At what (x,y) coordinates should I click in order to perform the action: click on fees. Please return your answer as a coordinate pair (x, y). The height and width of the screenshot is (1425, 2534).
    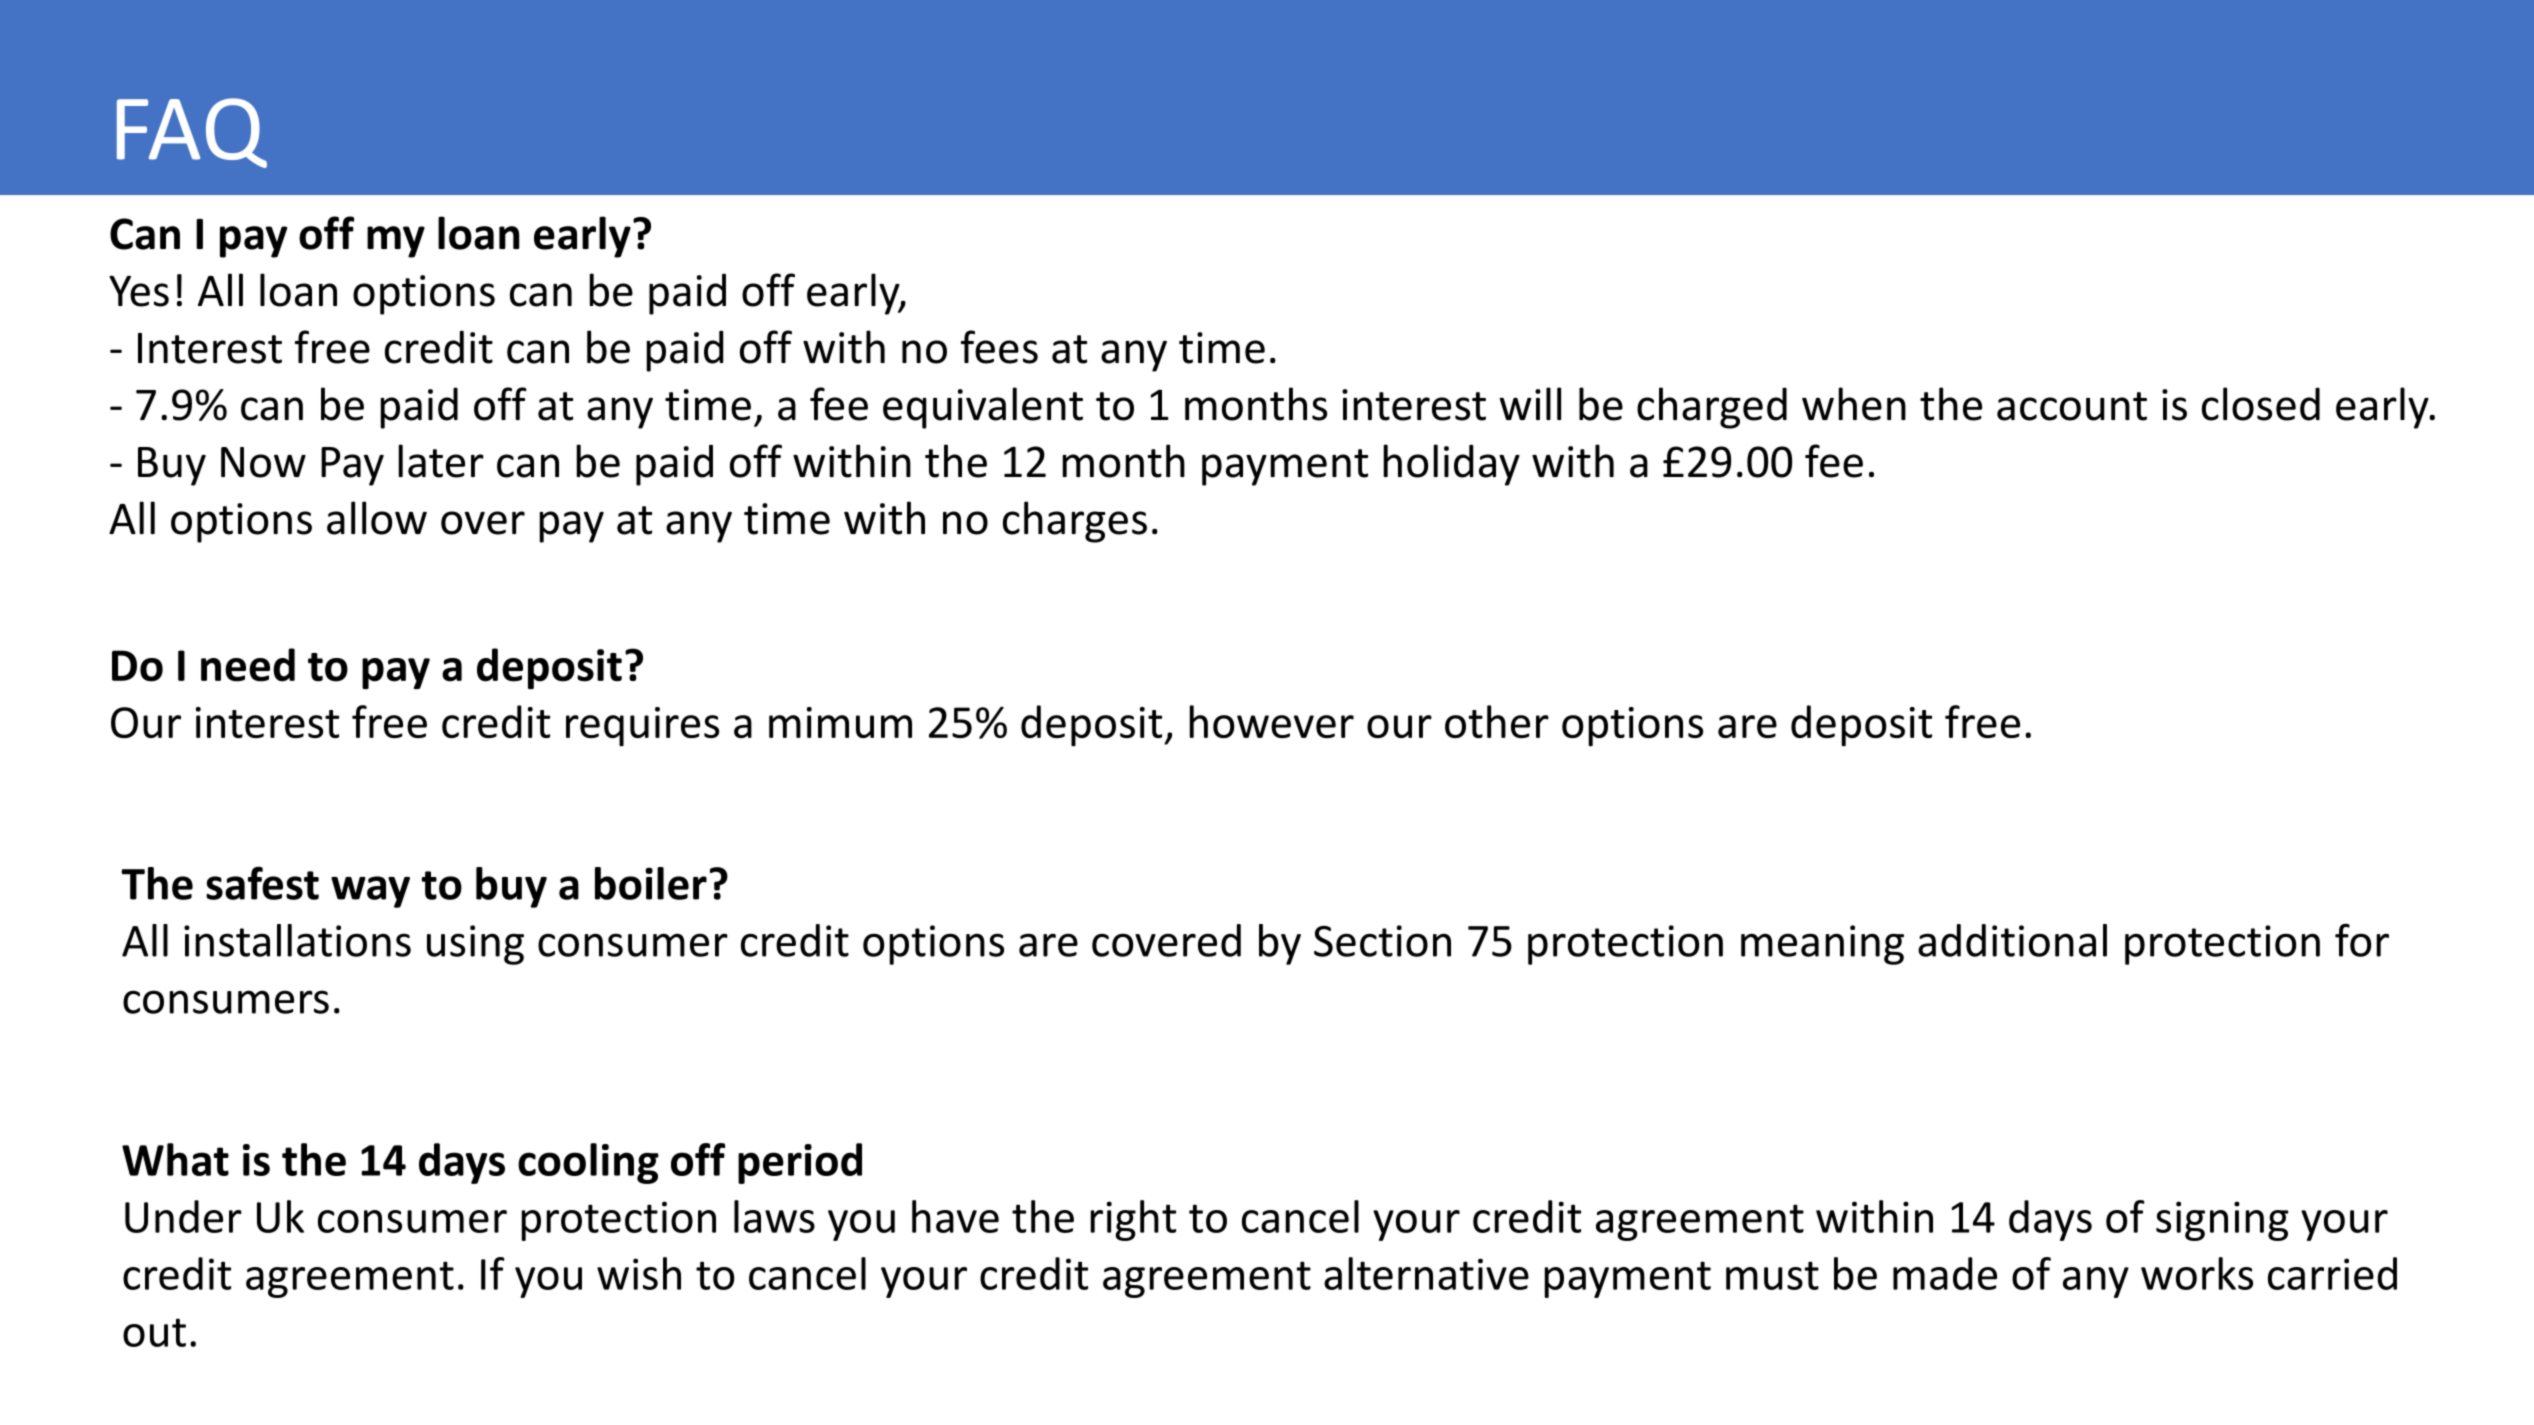
    Looking at the image, I should click on (999, 347).
